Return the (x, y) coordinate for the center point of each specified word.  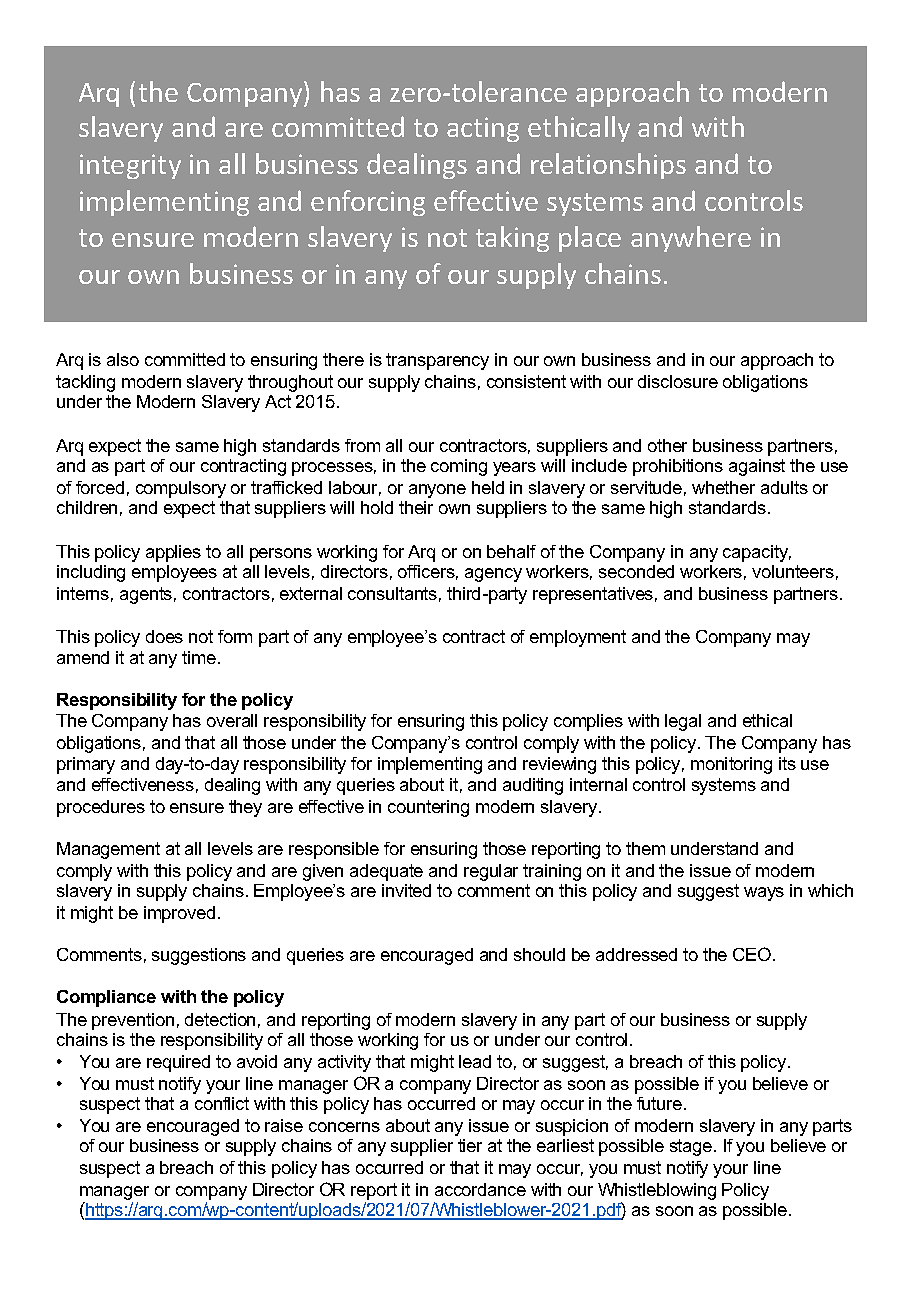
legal (683, 722)
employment (578, 638)
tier (470, 1145)
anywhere (691, 239)
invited (406, 890)
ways (764, 894)
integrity (130, 166)
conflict (222, 1103)
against (757, 467)
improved (179, 914)
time (199, 657)
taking (512, 239)
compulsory (181, 489)
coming (459, 467)
